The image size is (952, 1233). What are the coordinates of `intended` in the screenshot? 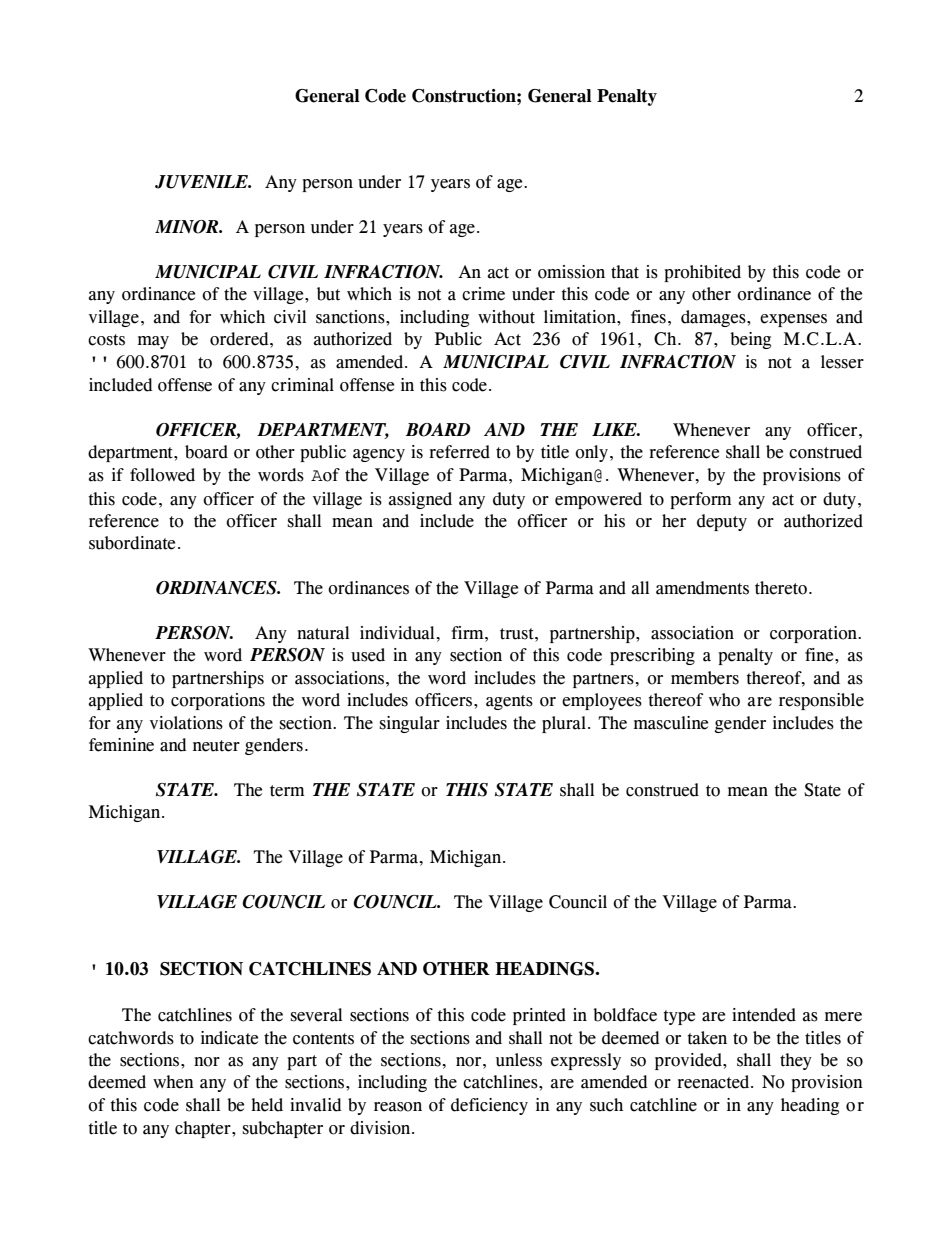 It's located at (764, 1015).
